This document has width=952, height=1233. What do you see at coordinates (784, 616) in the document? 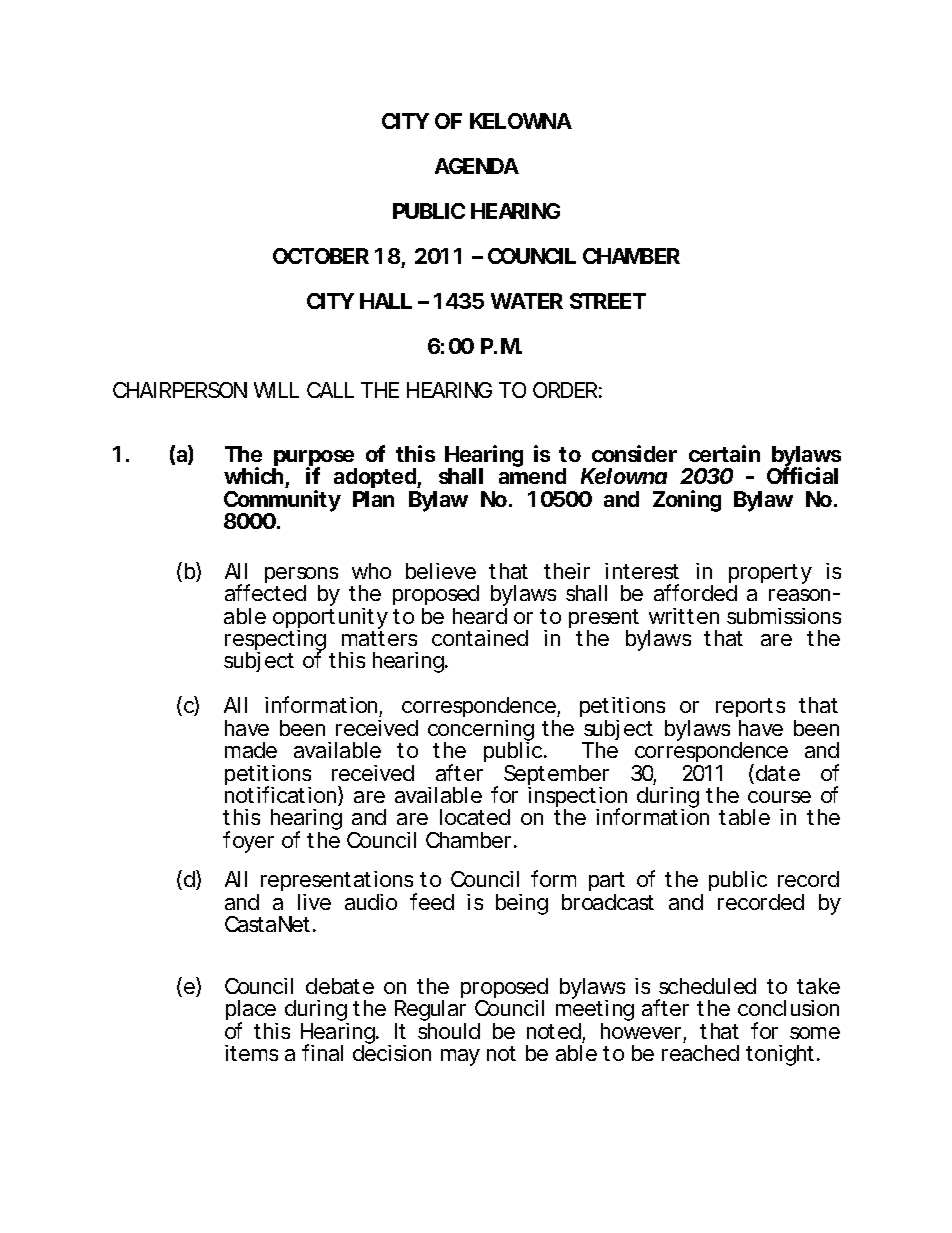
I see `submissions` at bounding box center [784, 616].
